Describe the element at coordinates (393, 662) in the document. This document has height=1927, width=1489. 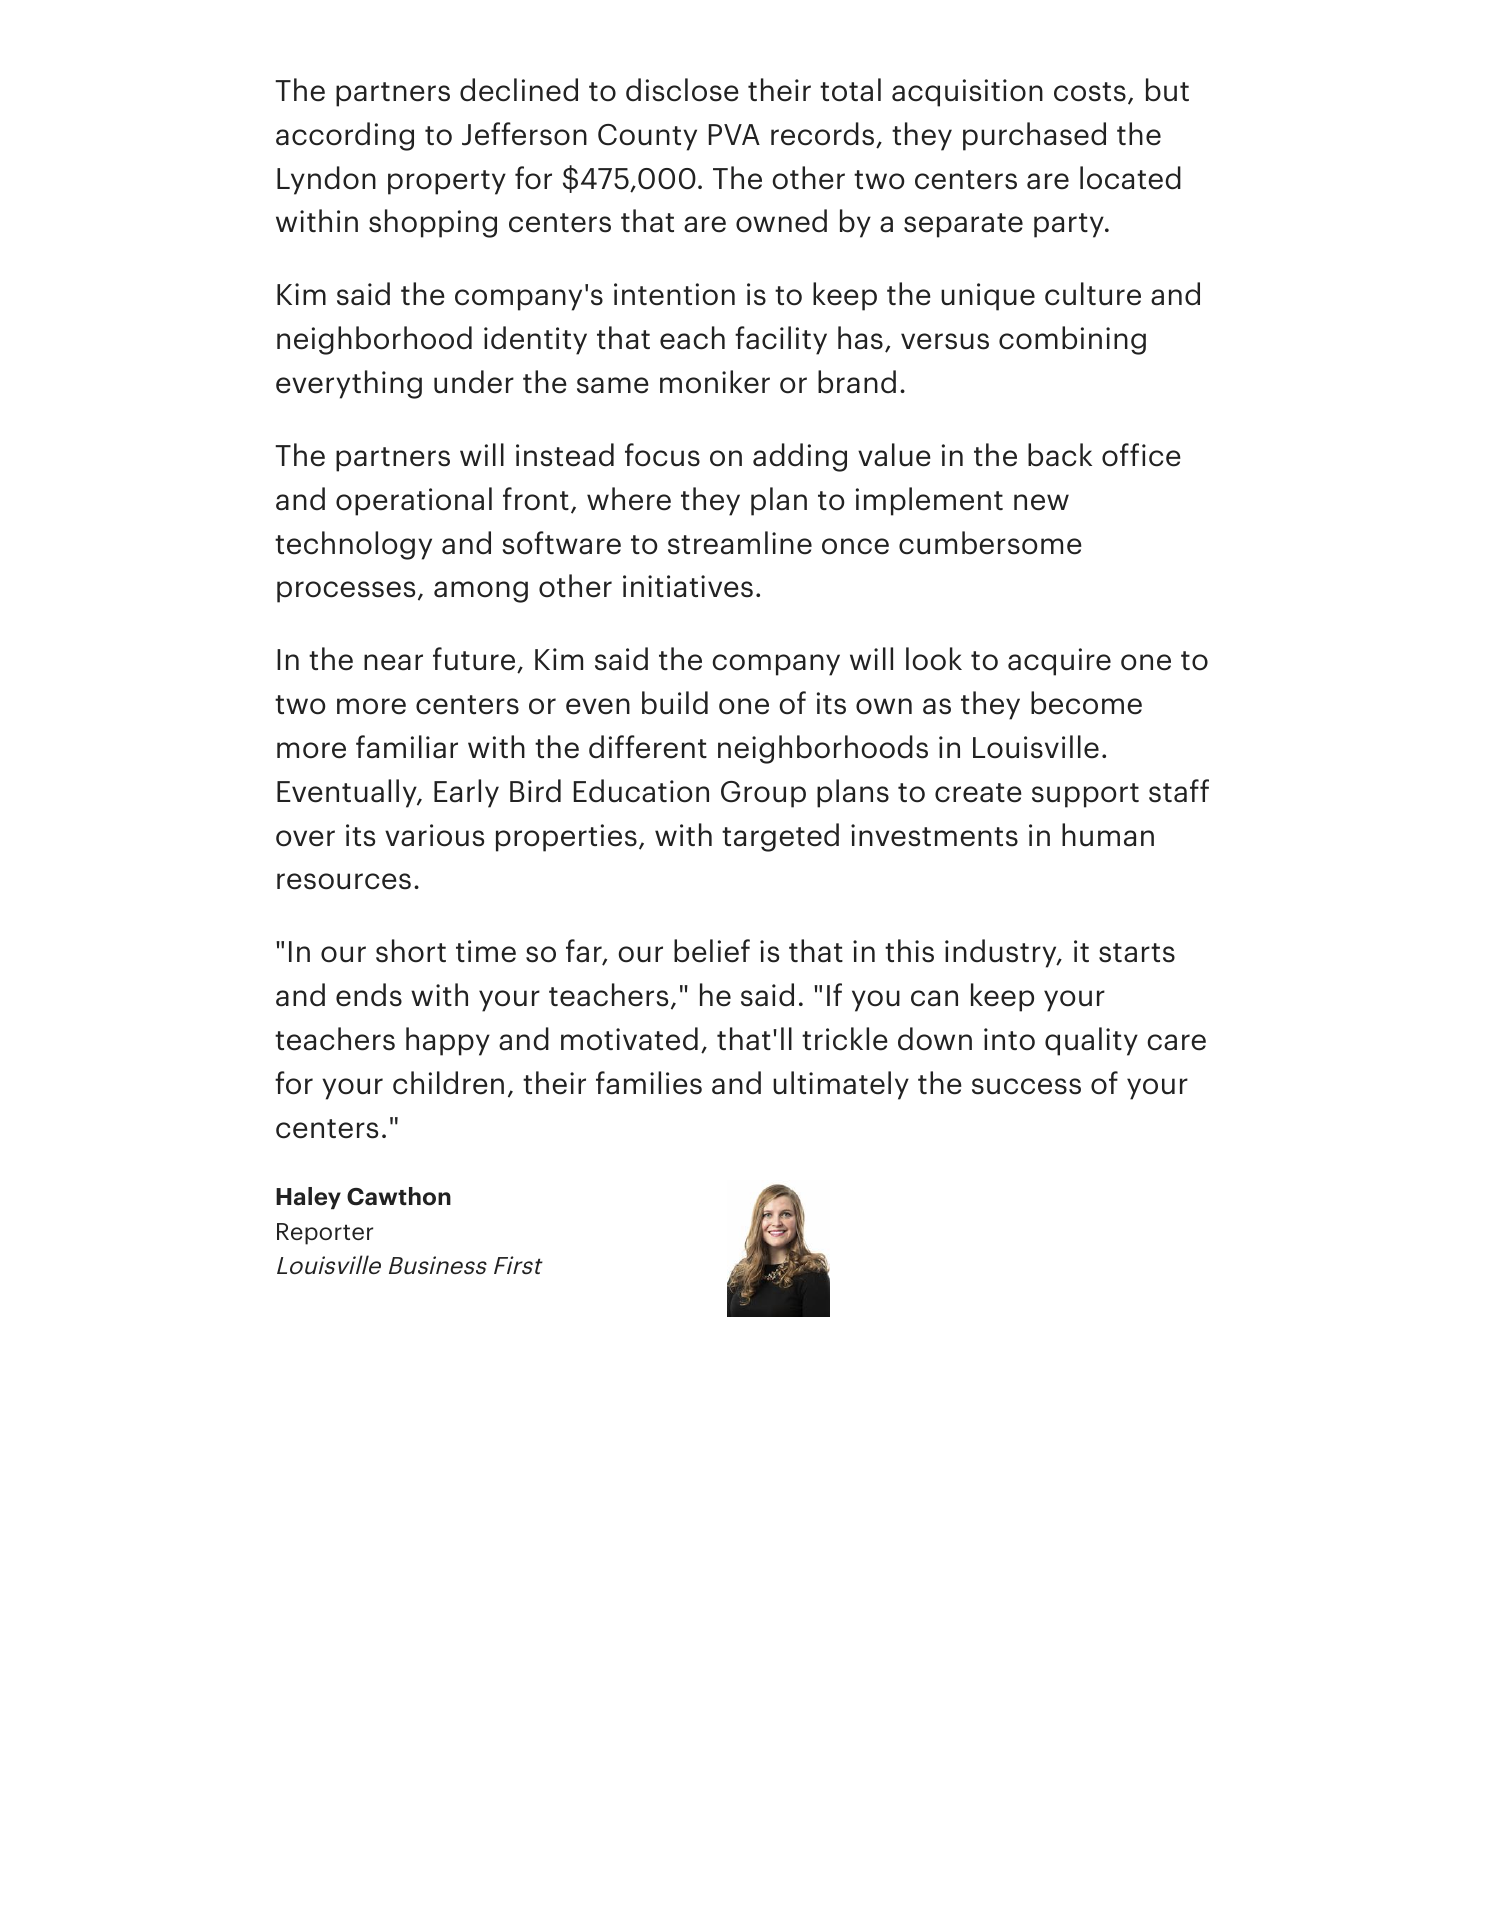
I see `near` at that location.
